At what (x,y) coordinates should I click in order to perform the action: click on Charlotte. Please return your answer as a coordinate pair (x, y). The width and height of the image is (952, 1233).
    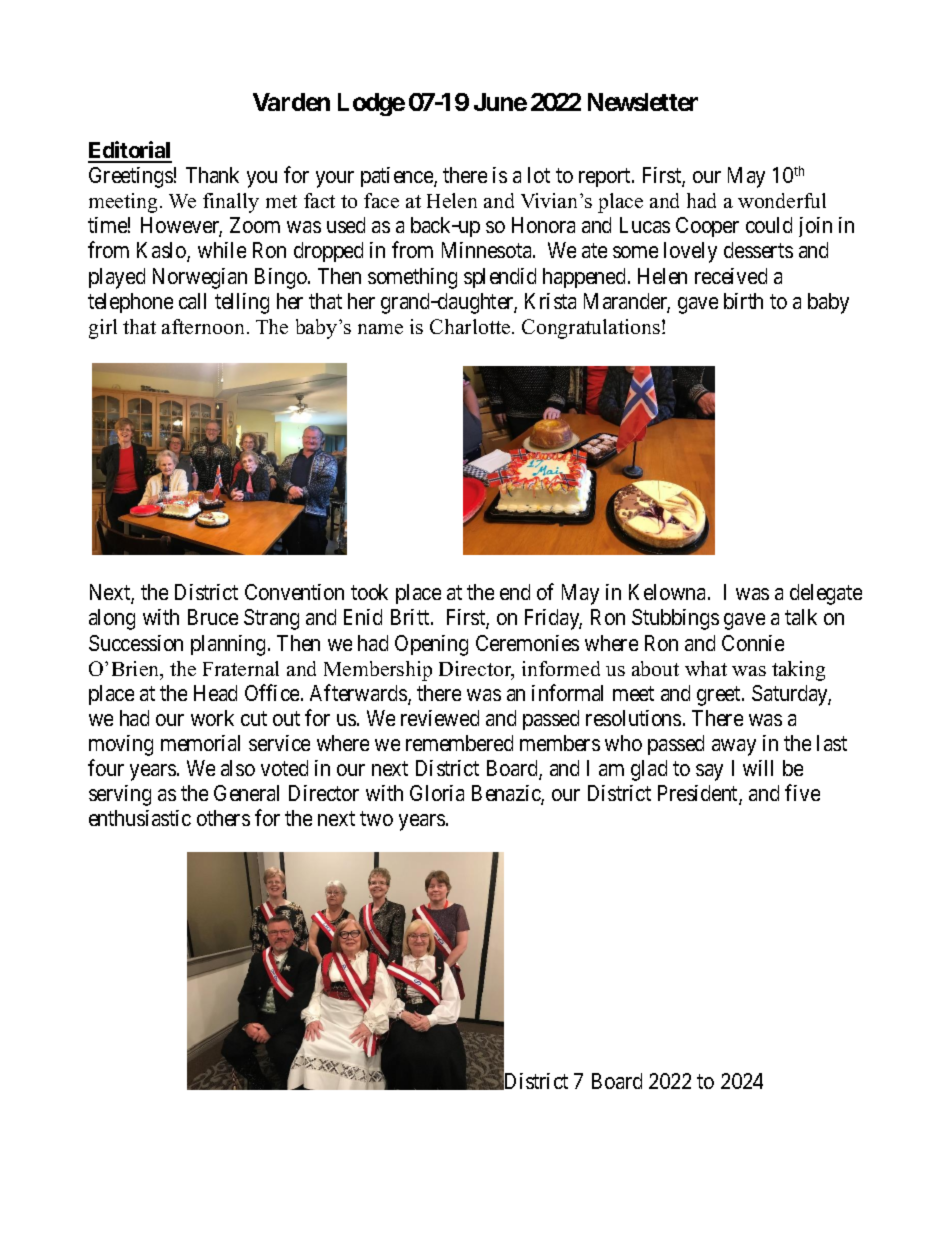
    Looking at the image, I should click on (471, 326).
